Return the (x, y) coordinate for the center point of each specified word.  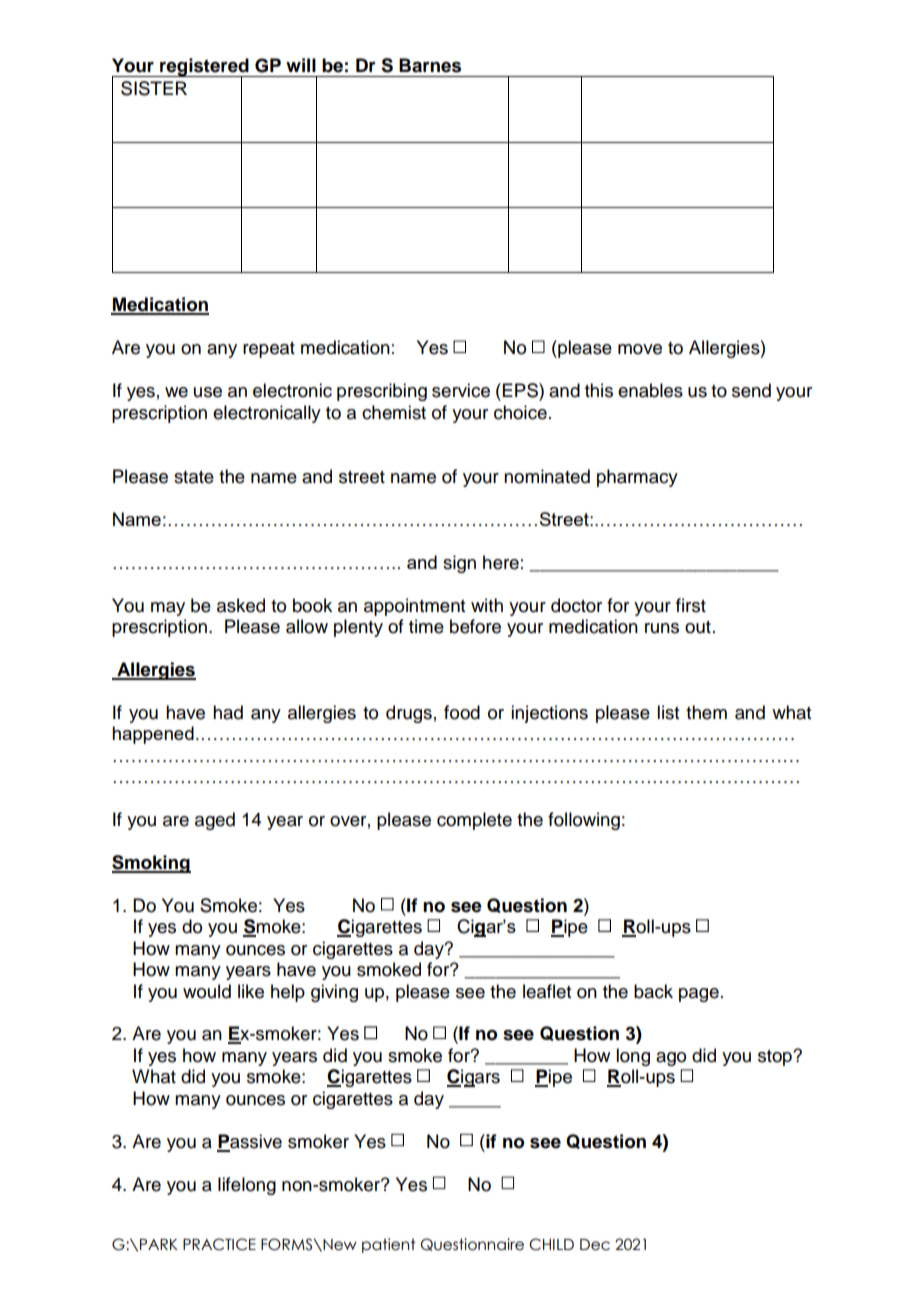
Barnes (430, 65)
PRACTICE (219, 1244)
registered (204, 68)
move (640, 349)
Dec (595, 1245)
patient (389, 1245)
